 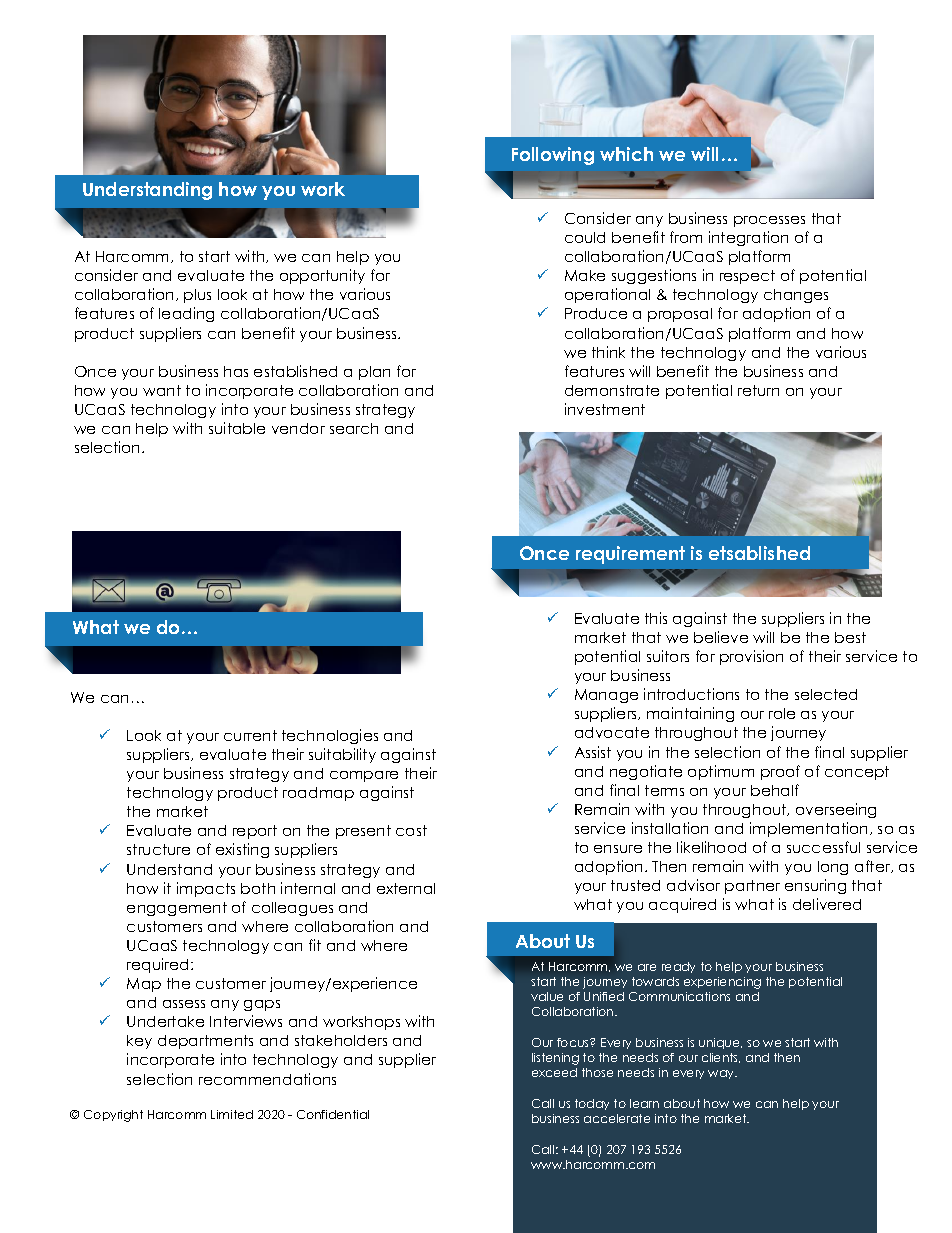 I want to click on processes, so click(x=769, y=221).
